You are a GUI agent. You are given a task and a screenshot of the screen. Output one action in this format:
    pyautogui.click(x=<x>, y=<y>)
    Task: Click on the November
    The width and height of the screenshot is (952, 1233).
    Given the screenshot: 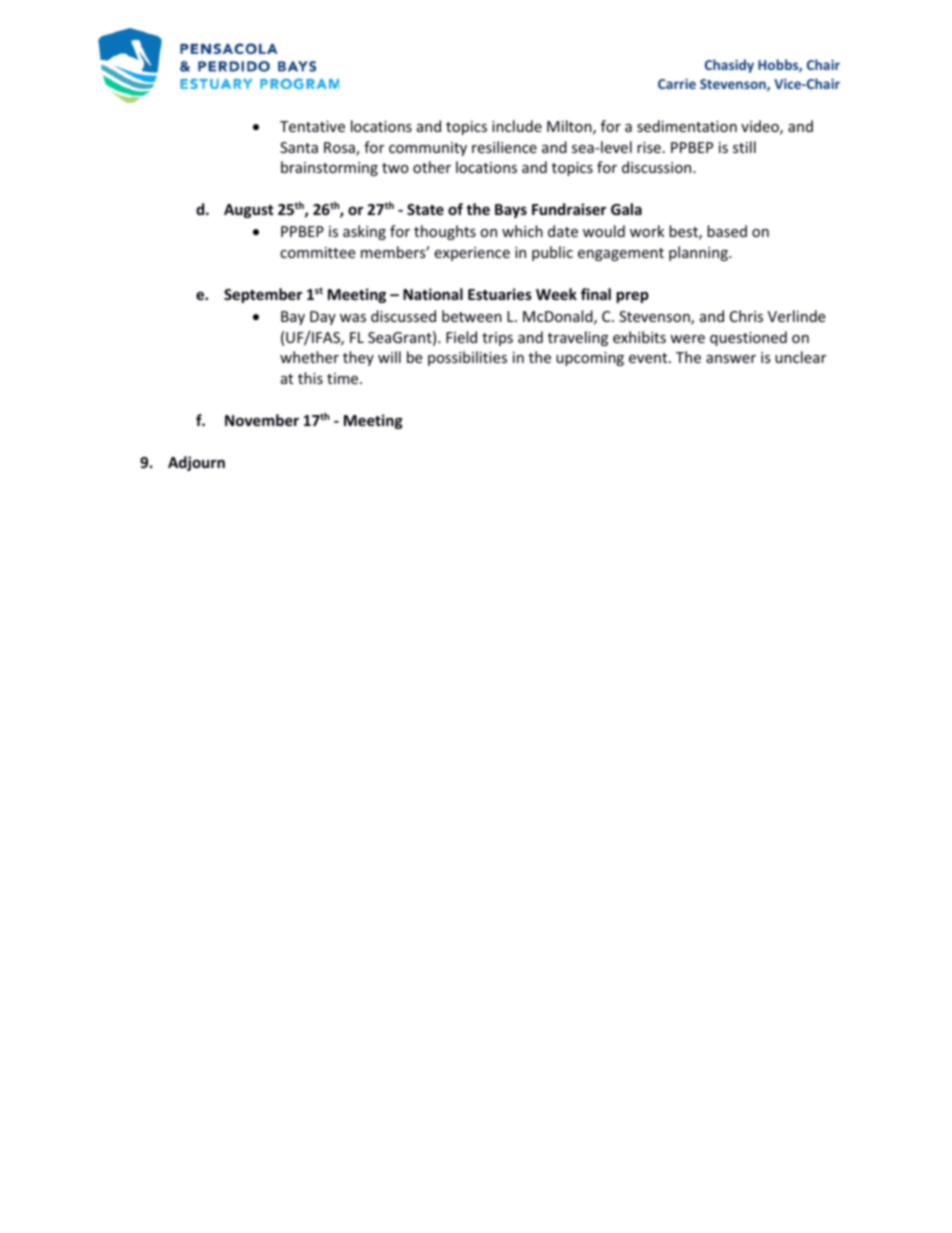 What is the action you would take?
    pyautogui.click(x=262, y=420)
